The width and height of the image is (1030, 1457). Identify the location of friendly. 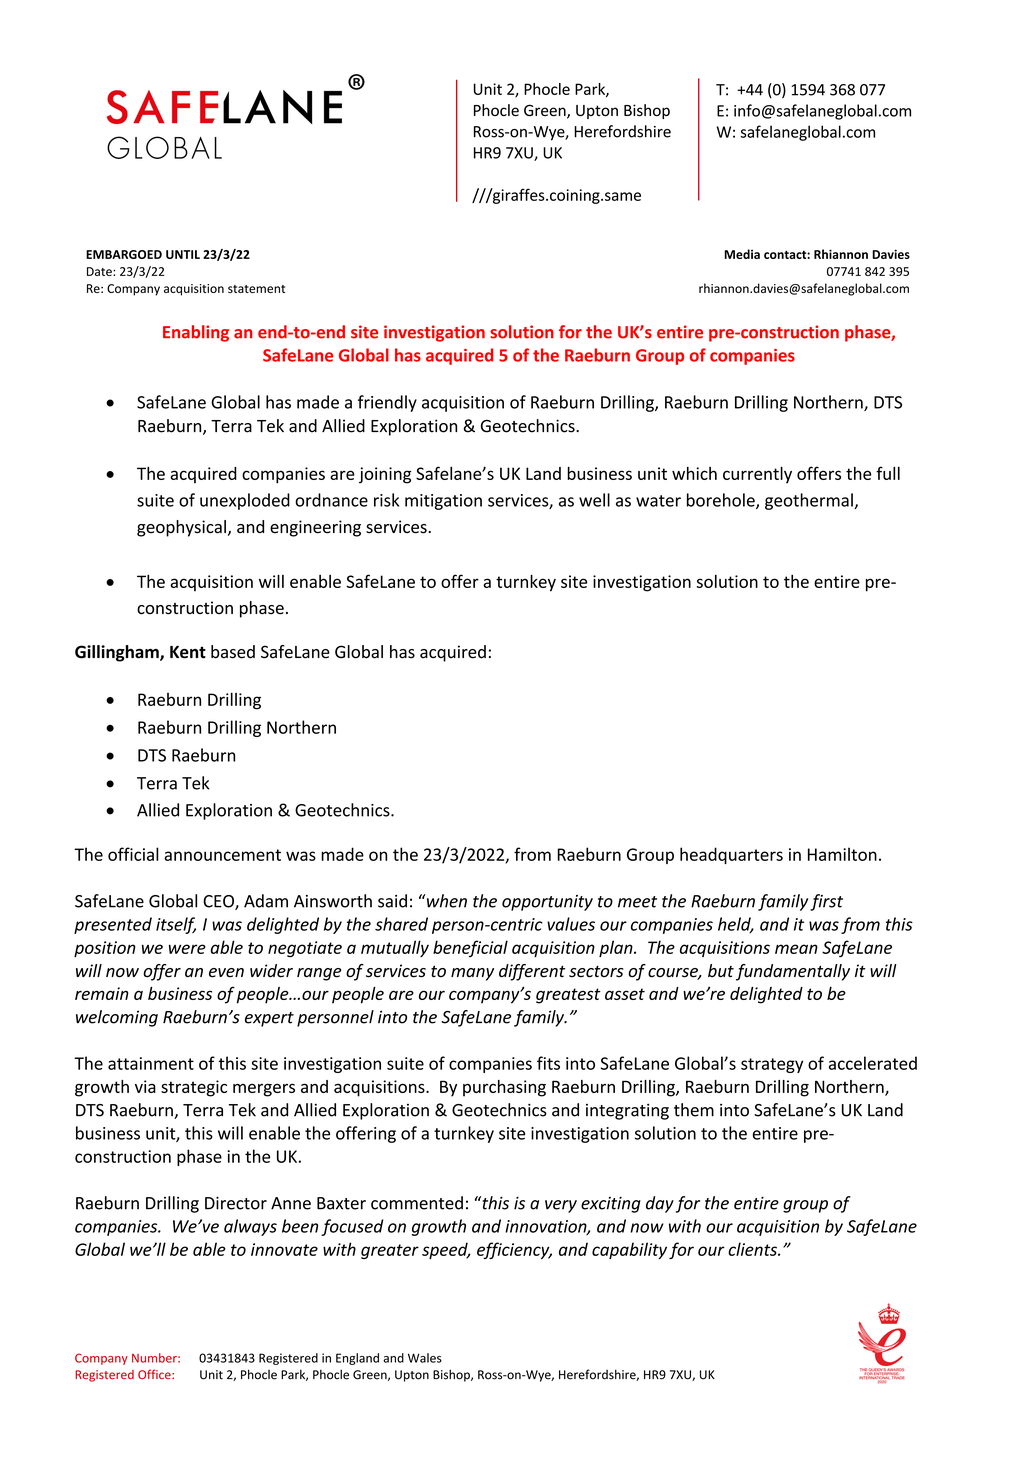
(387, 403).
